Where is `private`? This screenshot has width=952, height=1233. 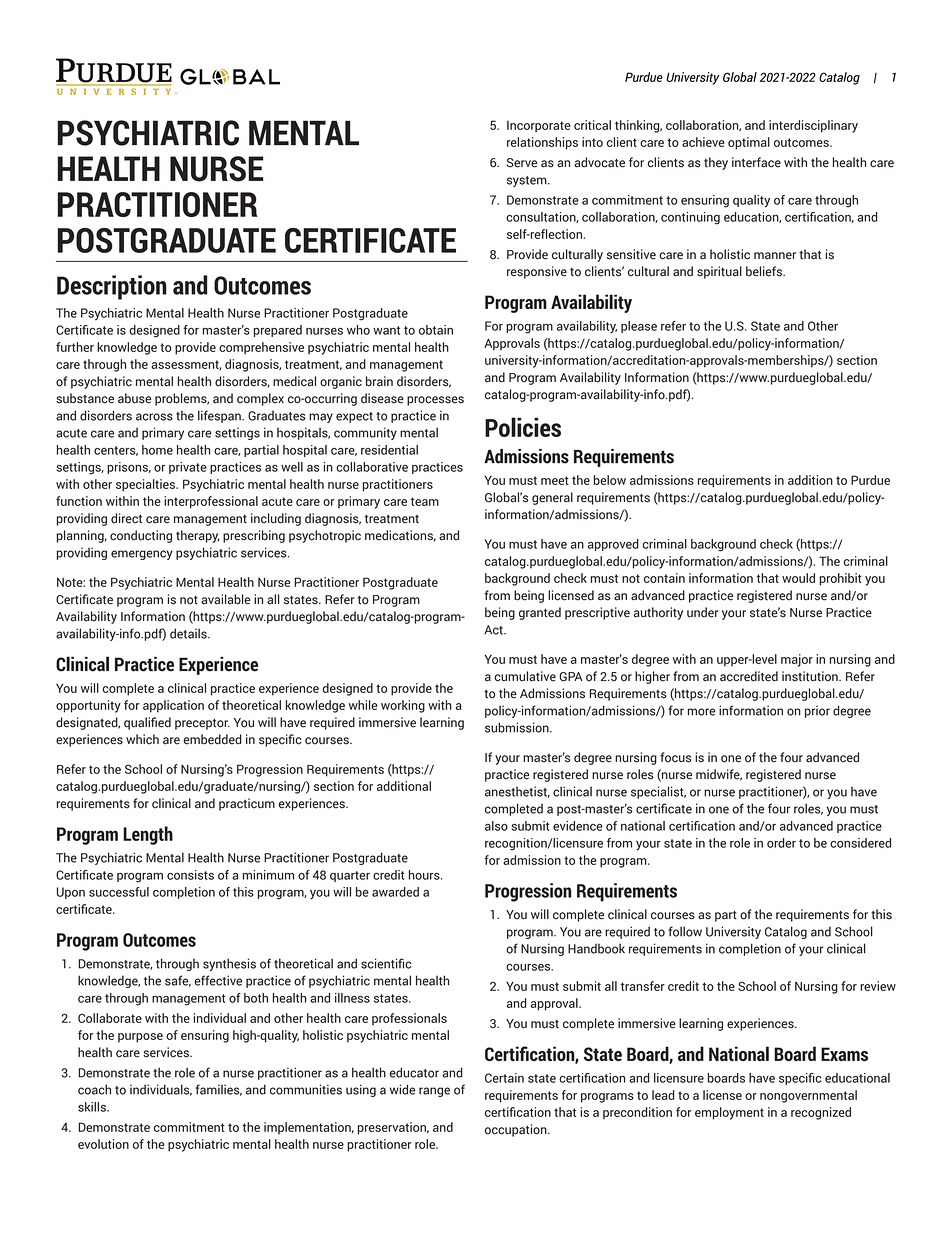 private is located at coordinates (188, 468).
